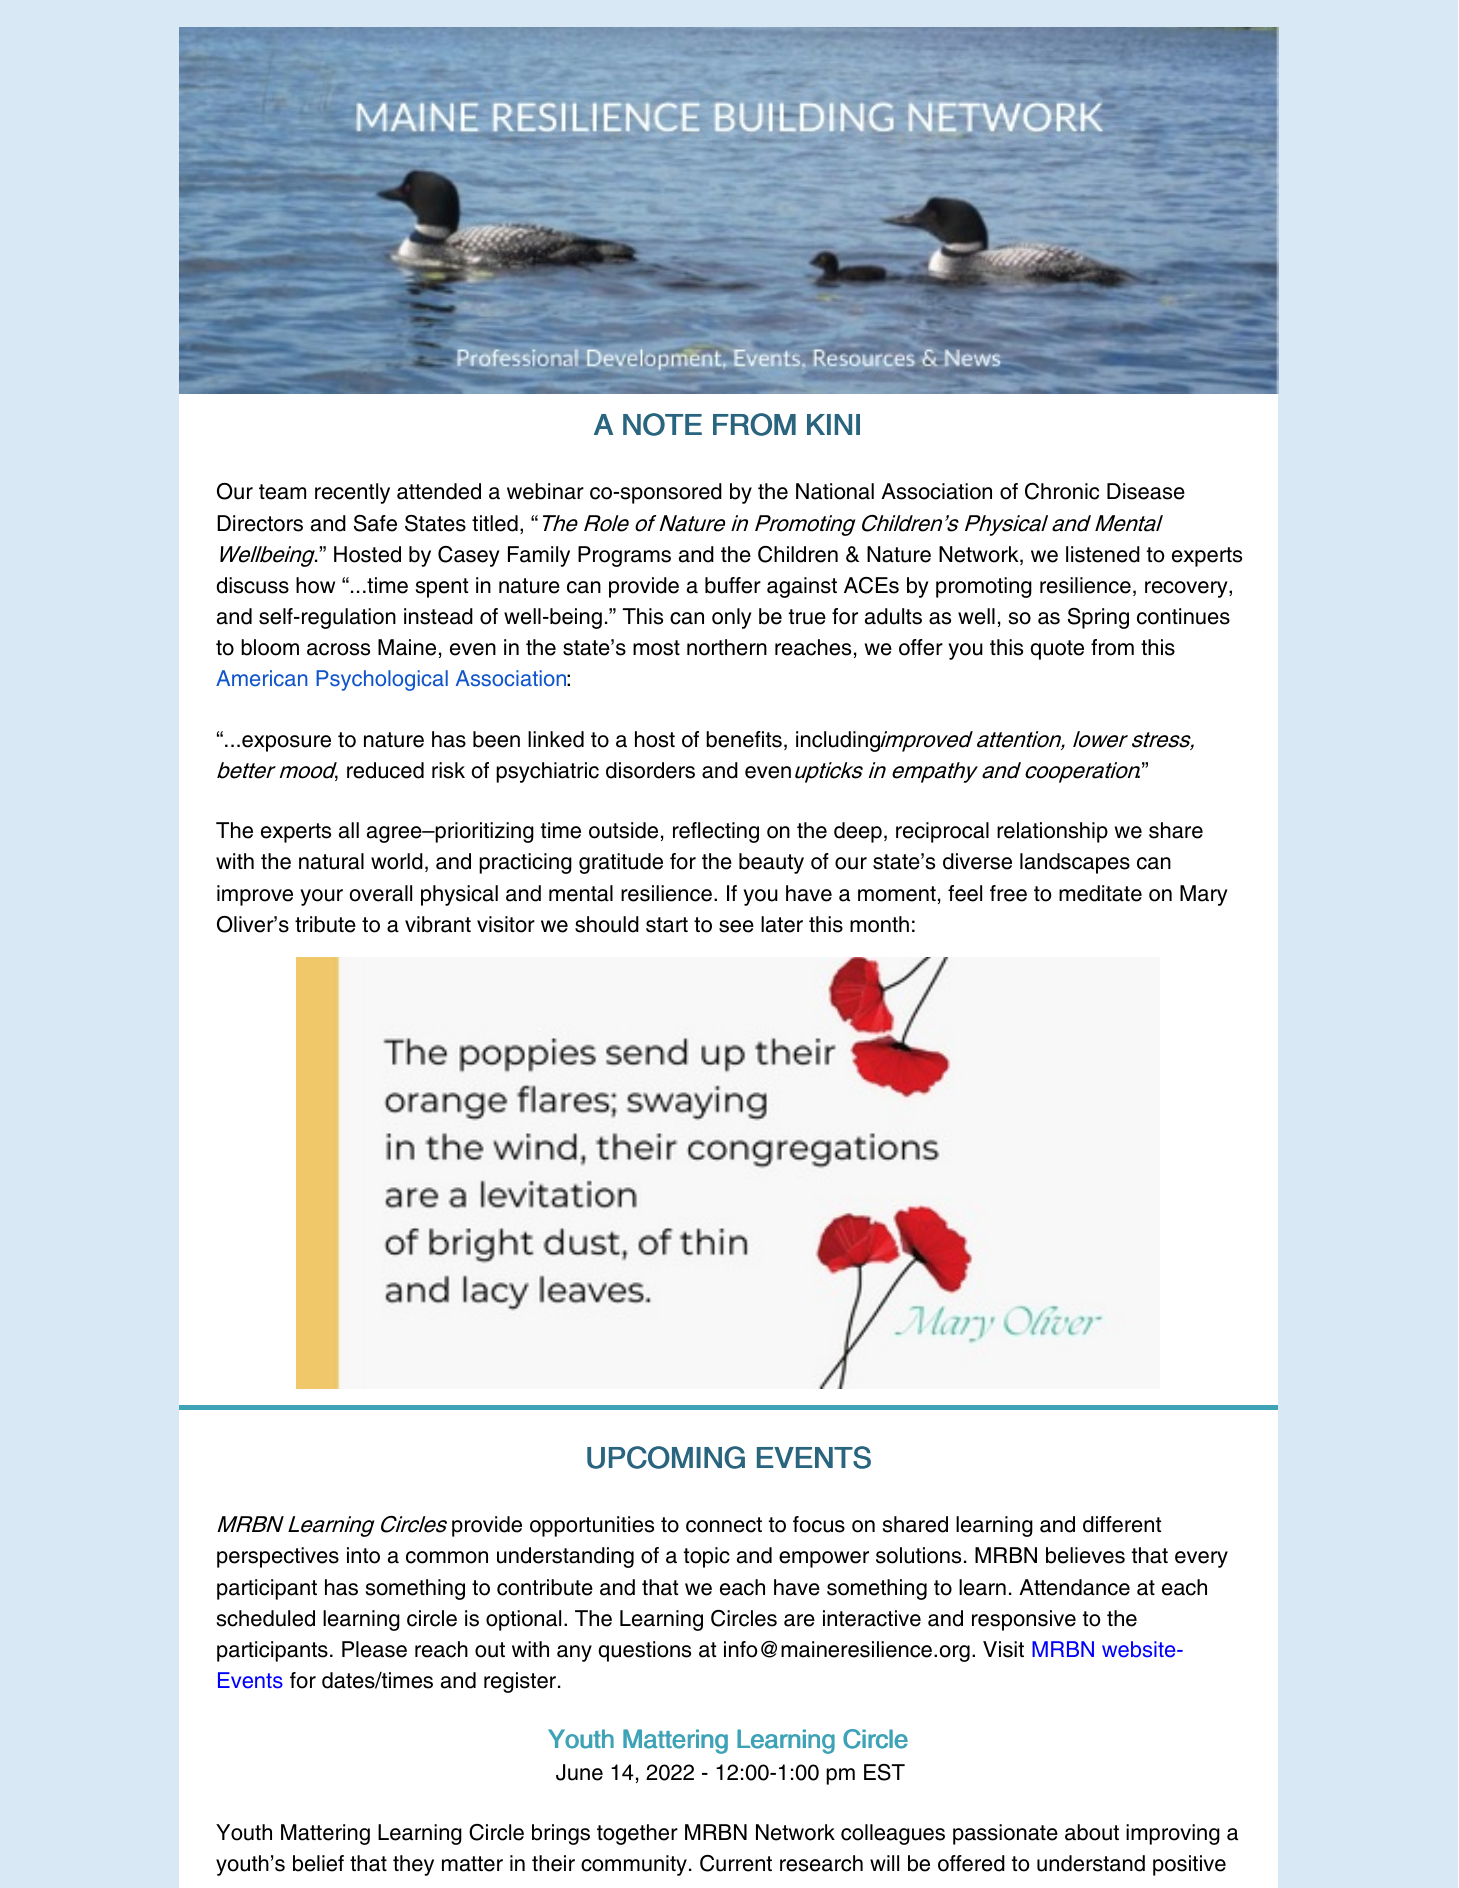  What do you see at coordinates (662, 424) in the document?
I see `NOTE` at bounding box center [662, 424].
